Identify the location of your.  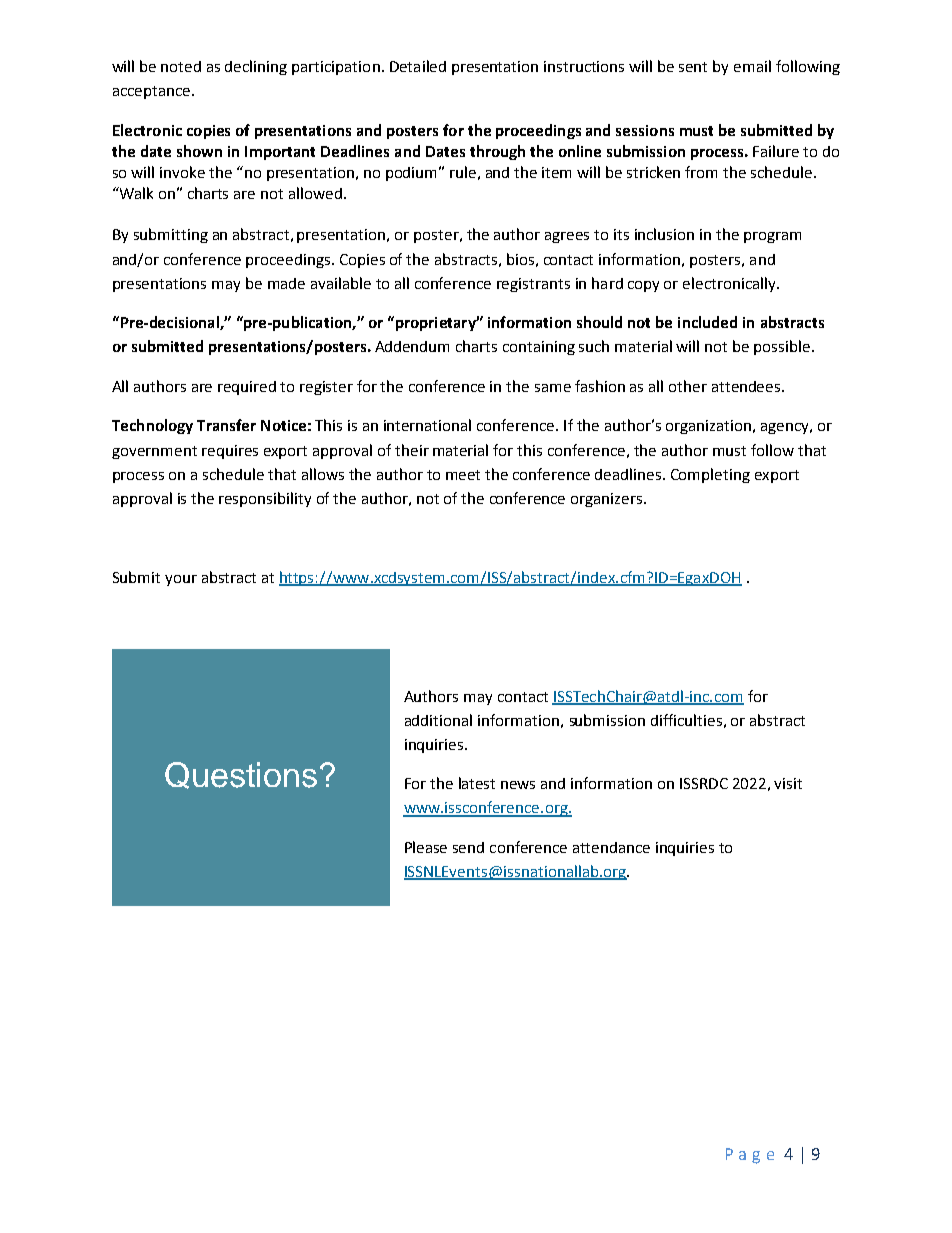
(181, 580).
